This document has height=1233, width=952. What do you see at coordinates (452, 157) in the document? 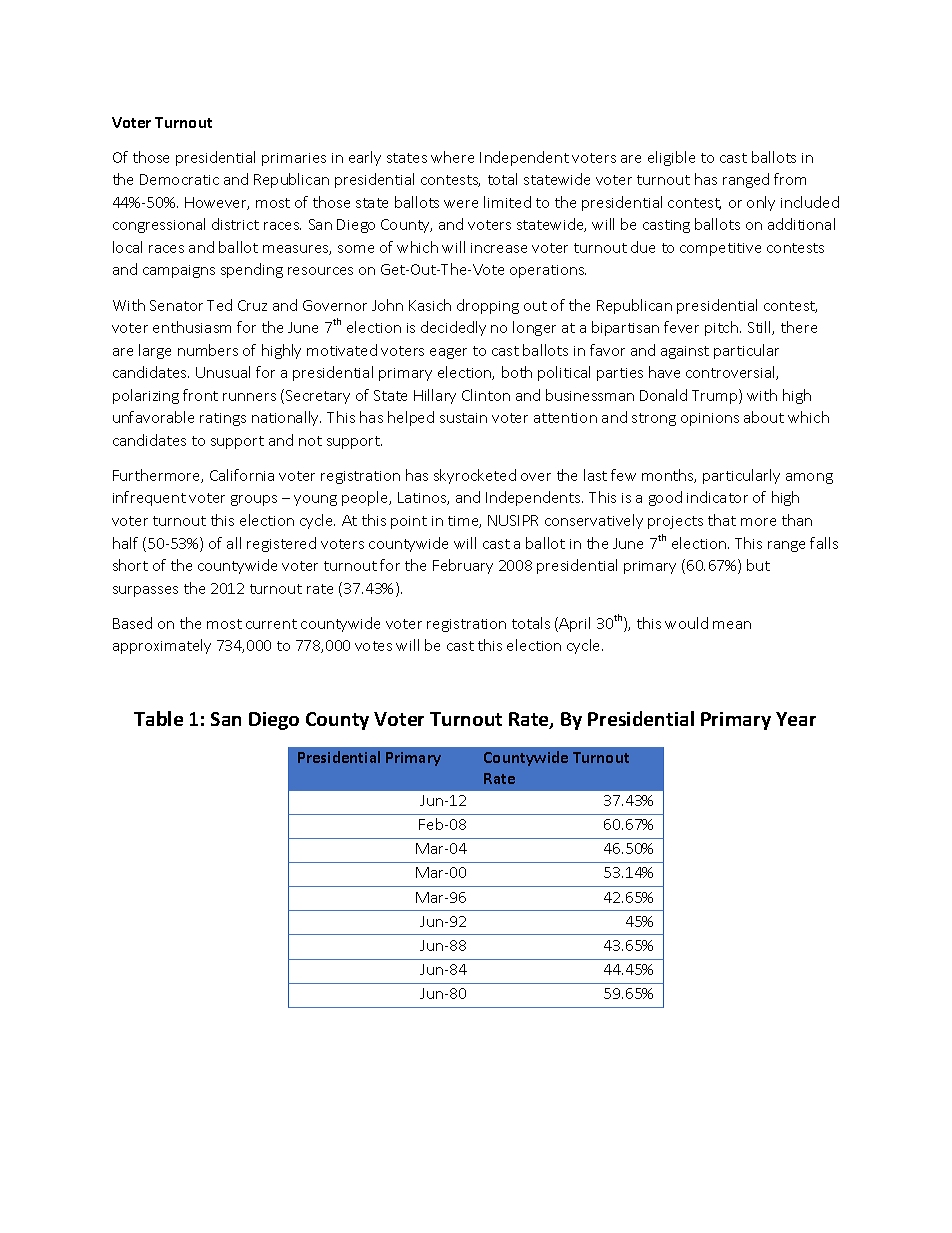
I see `where` at bounding box center [452, 157].
